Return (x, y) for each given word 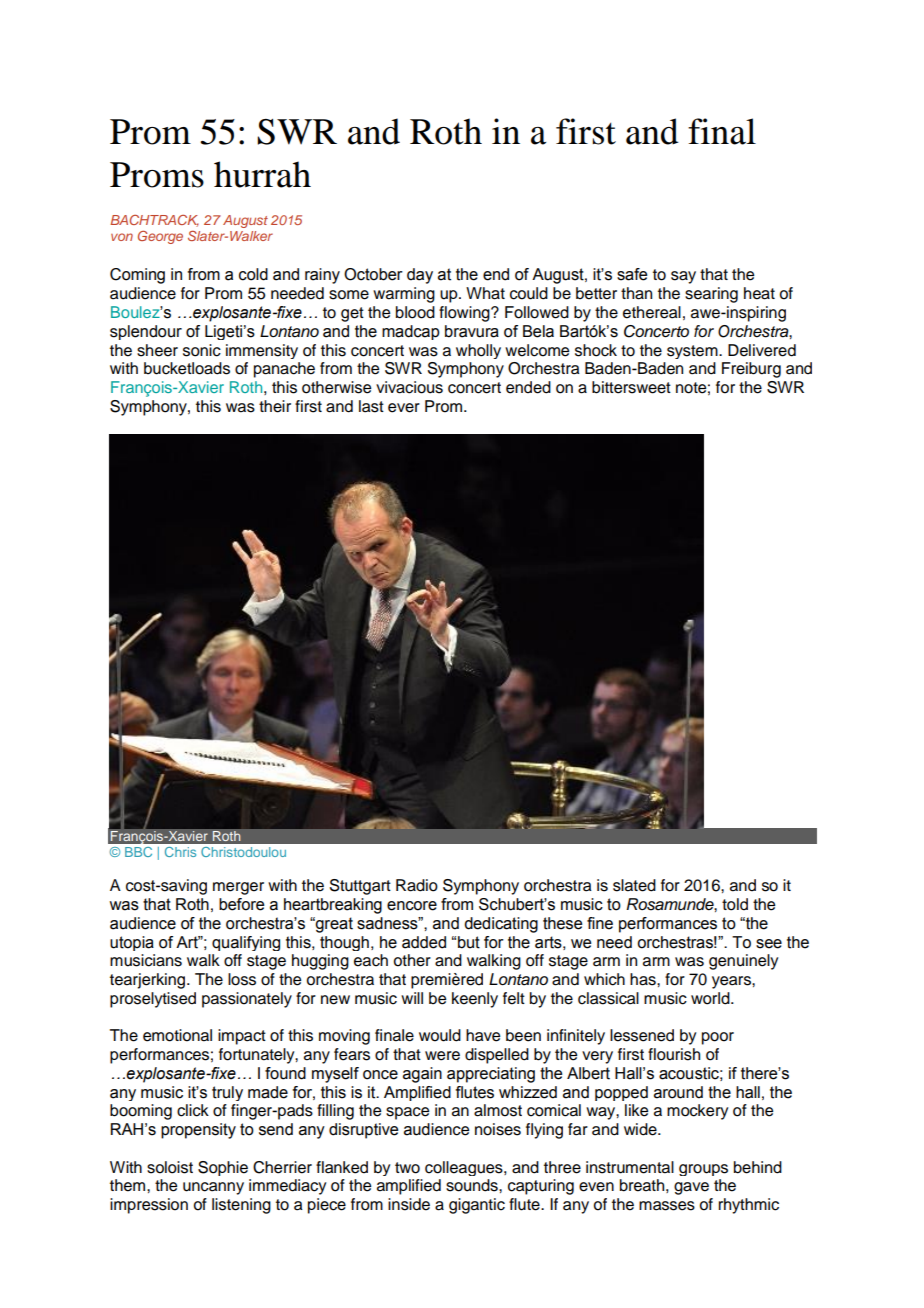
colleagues (465, 1168)
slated (634, 885)
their (275, 406)
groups (703, 1170)
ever (404, 408)
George (160, 237)
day (420, 276)
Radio (417, 885)
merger (238, 888)
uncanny (213, 1188)
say (683, 277)
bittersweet (631, 387)
